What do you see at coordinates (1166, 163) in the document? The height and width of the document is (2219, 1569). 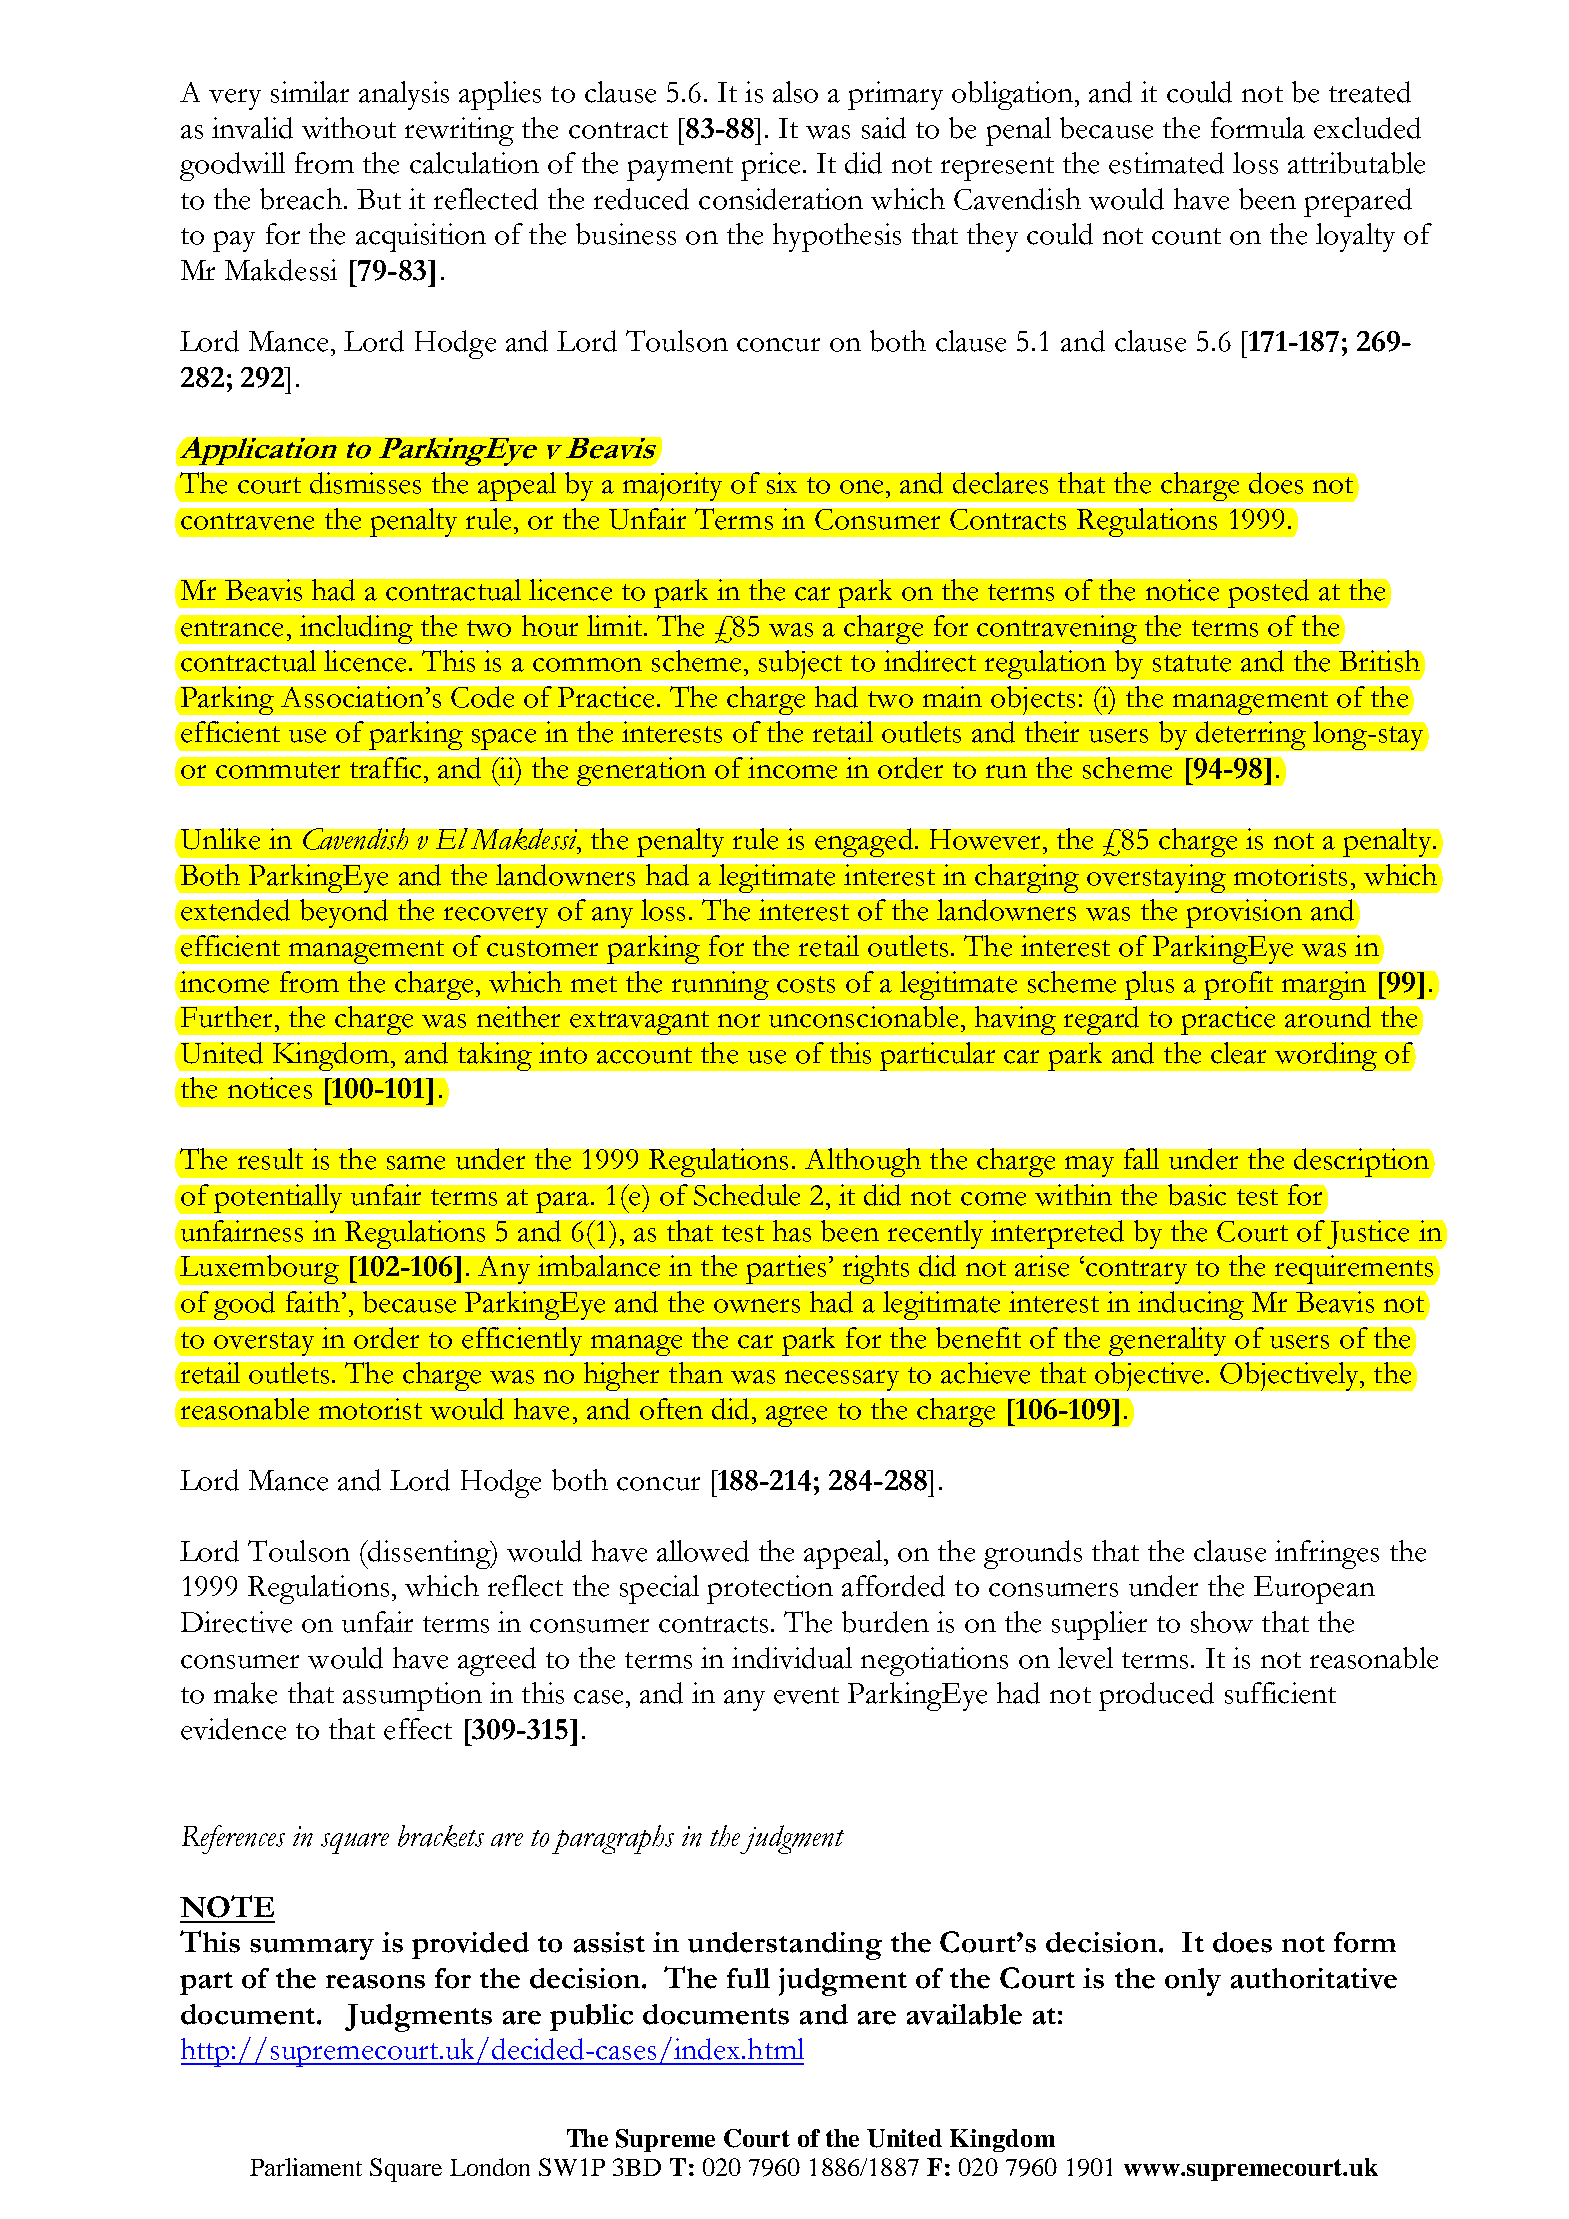 I see `estimated` at bounding box center [1166, 163].
